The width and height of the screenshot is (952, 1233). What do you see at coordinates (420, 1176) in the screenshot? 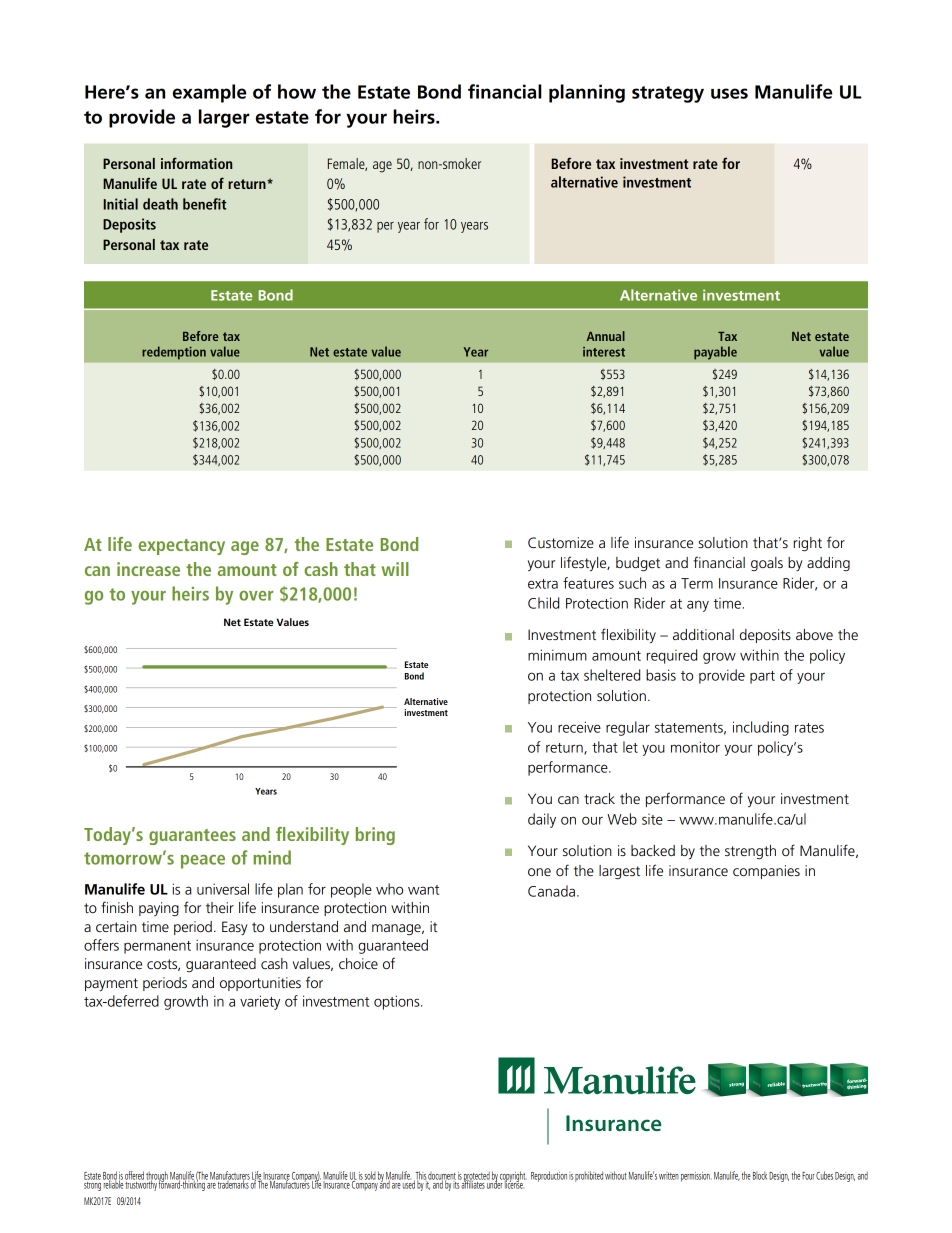
I see `This` at bounding box center [420, 1176].
